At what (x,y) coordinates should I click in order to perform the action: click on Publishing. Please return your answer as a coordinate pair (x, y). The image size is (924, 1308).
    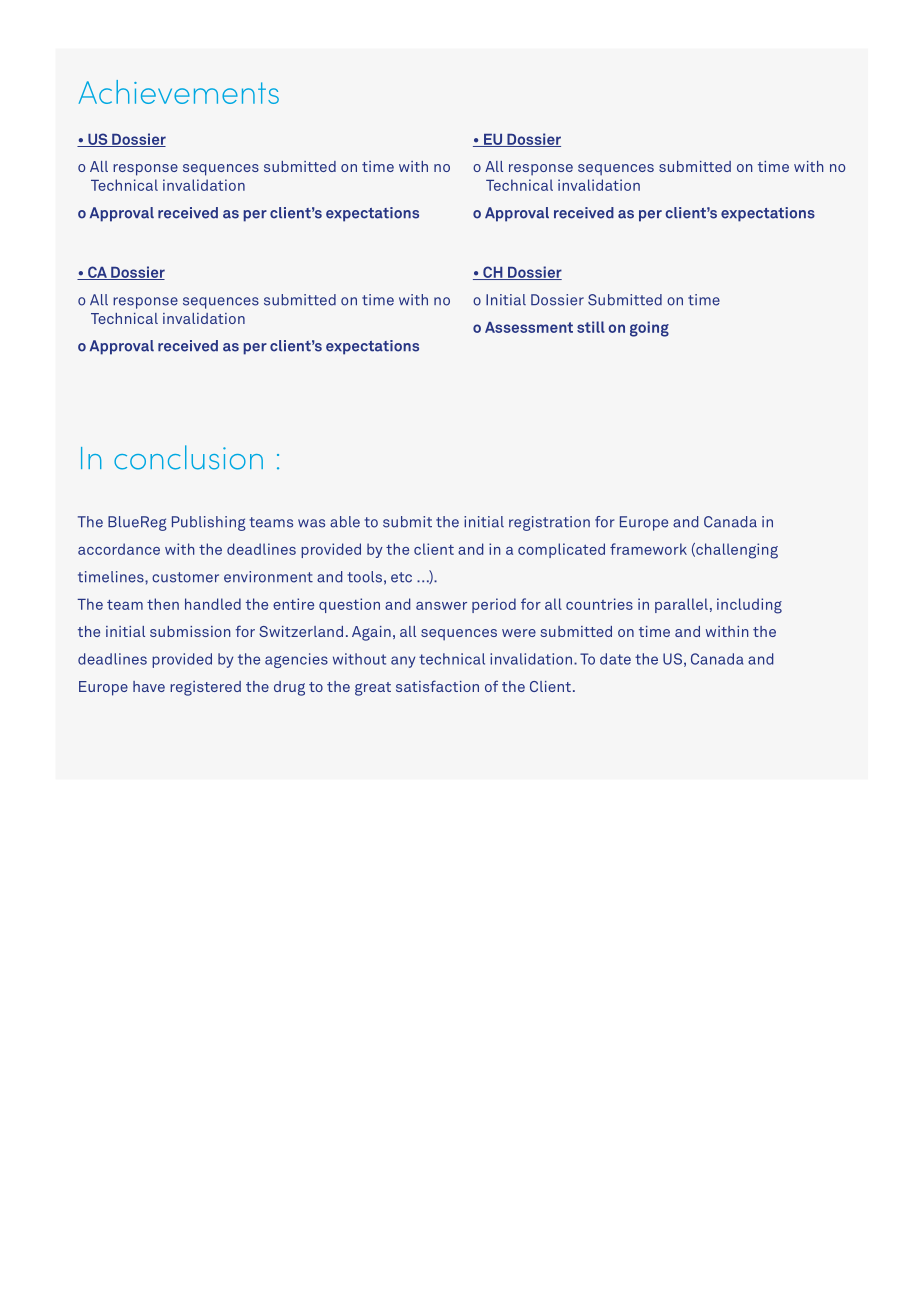
    Looking at the image, I should click on (209, 523).
